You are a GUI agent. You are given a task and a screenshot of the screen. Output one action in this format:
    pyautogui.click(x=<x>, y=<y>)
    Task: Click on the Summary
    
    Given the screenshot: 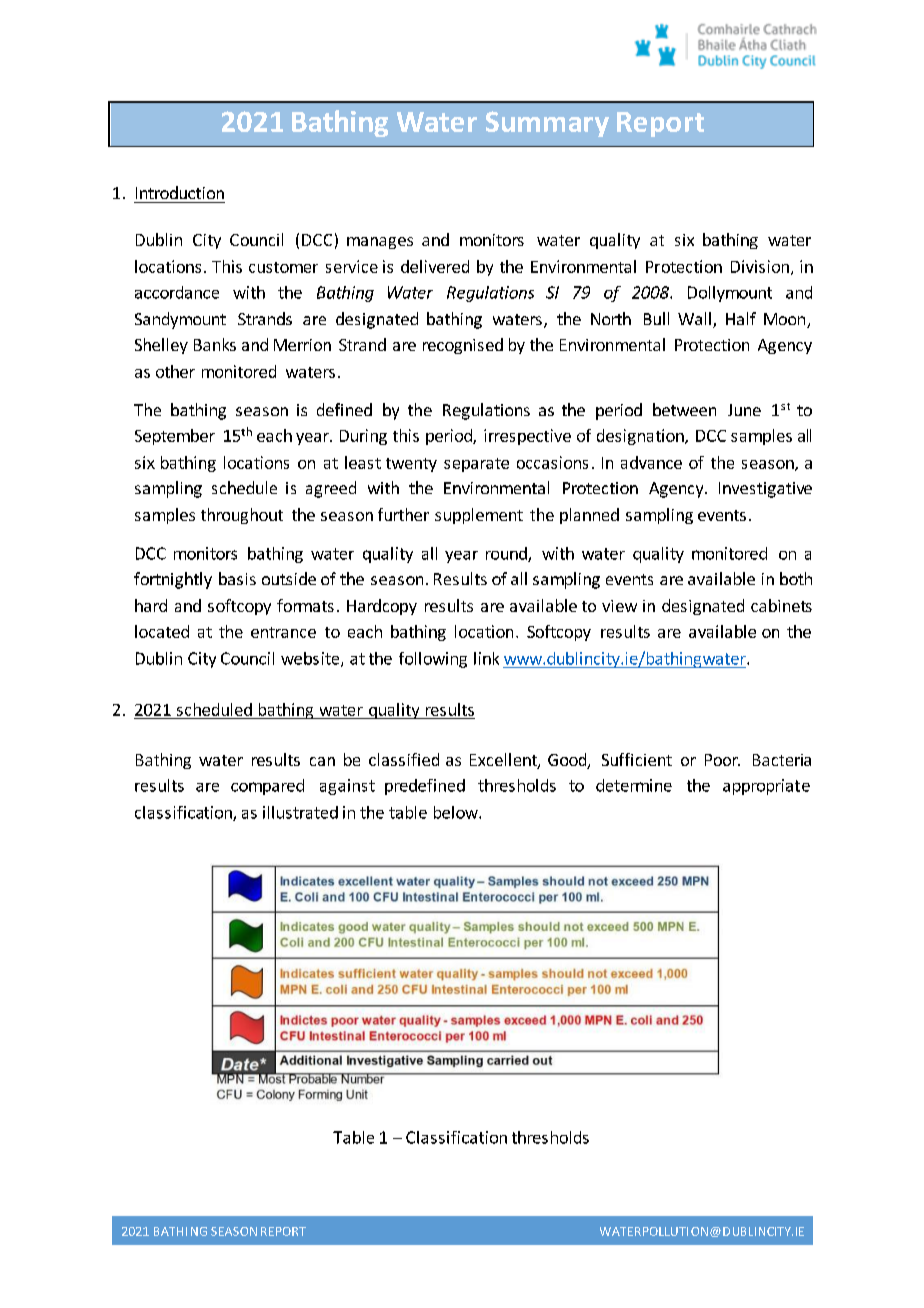 What is the action you would take?
    pyautogui.click(x=547, y=124)
